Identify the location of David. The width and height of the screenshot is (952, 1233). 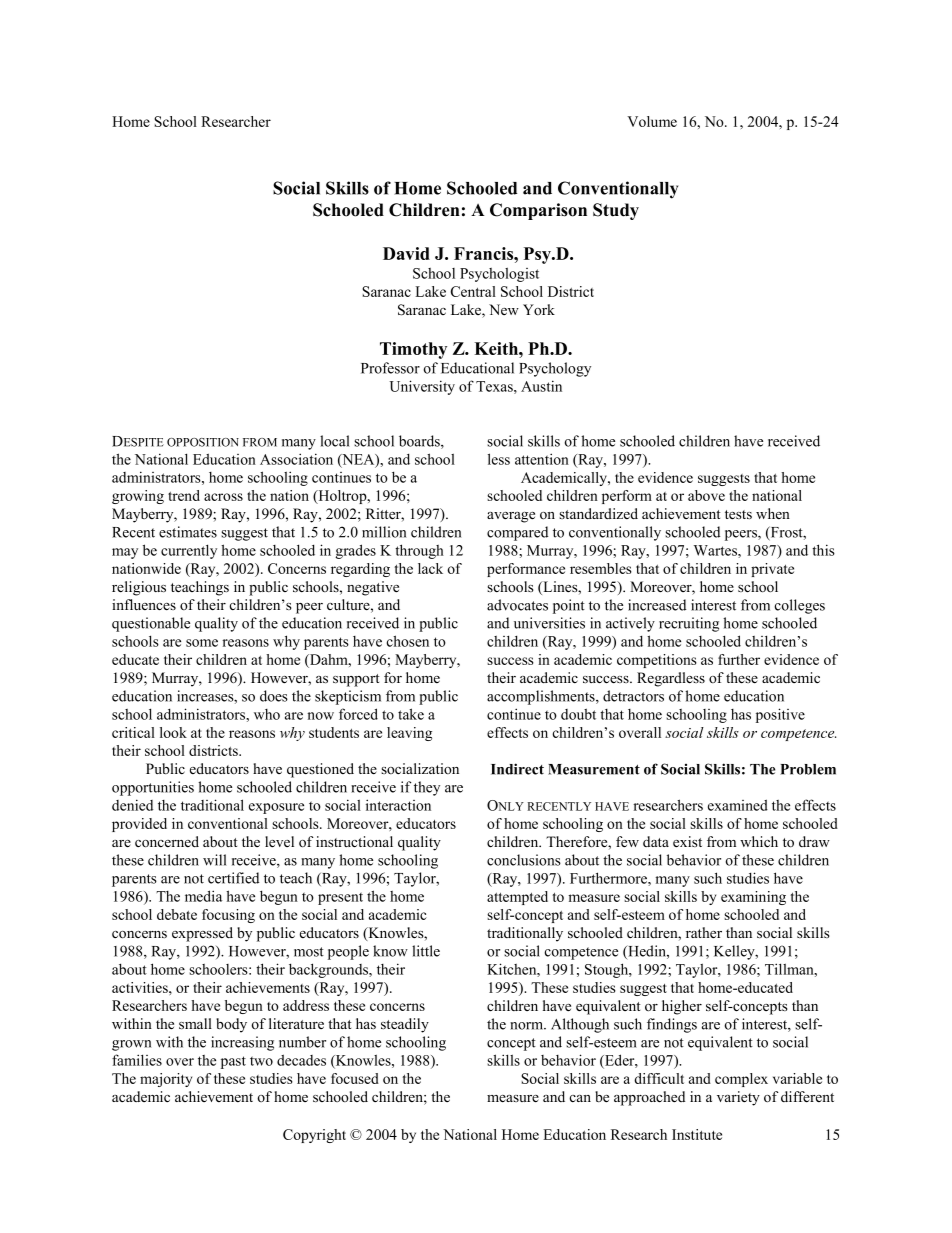
(406, 253).
